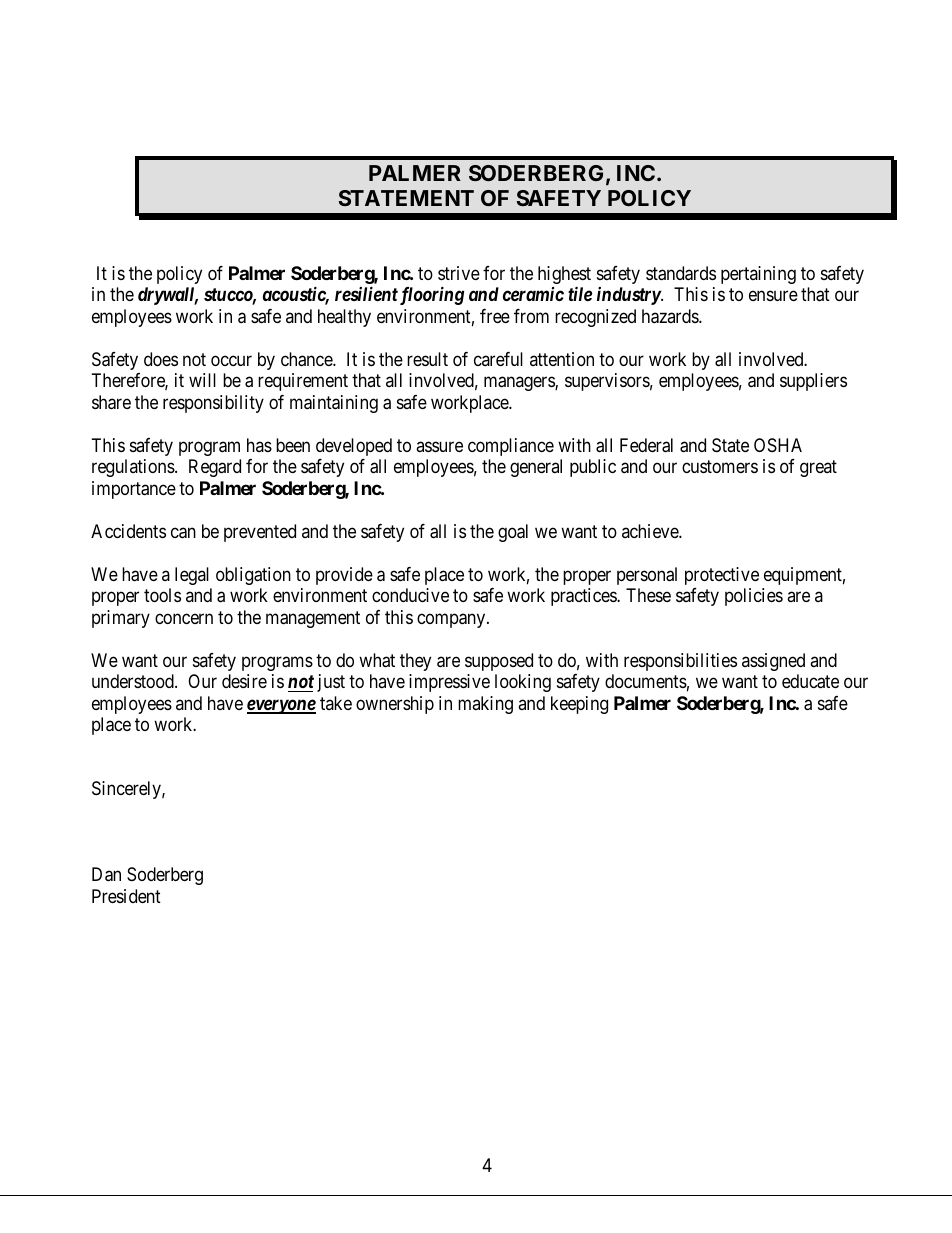 The height and width of the page is (1233, 952). What do you see at coordinates (410, 595) in the page?
I see `conducive` at bounding box center [410, 595].
